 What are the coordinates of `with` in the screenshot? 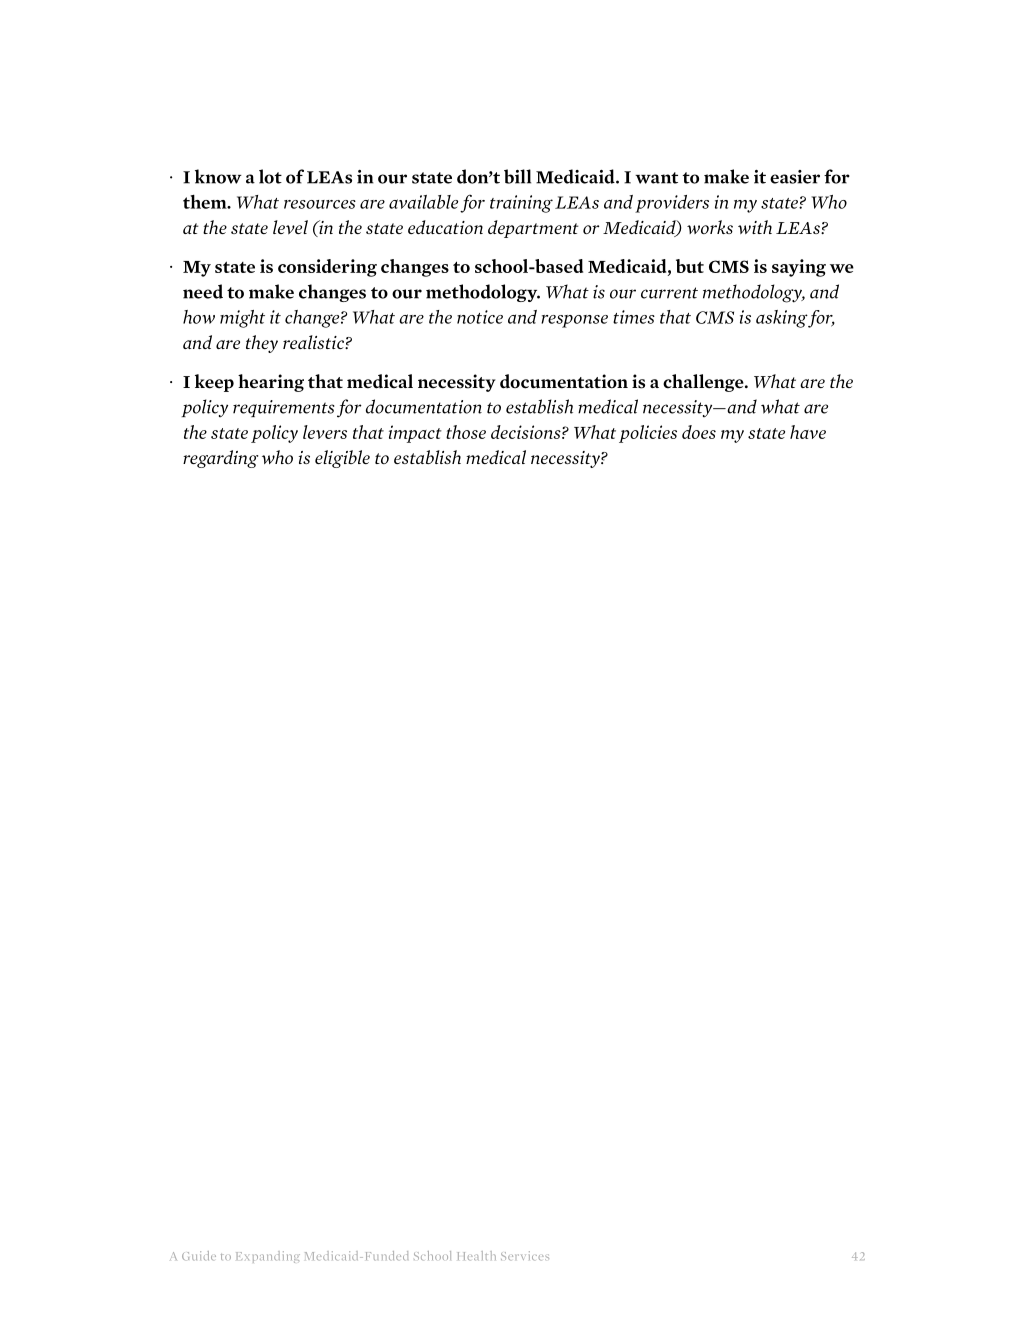 It's located at (755, 227).
